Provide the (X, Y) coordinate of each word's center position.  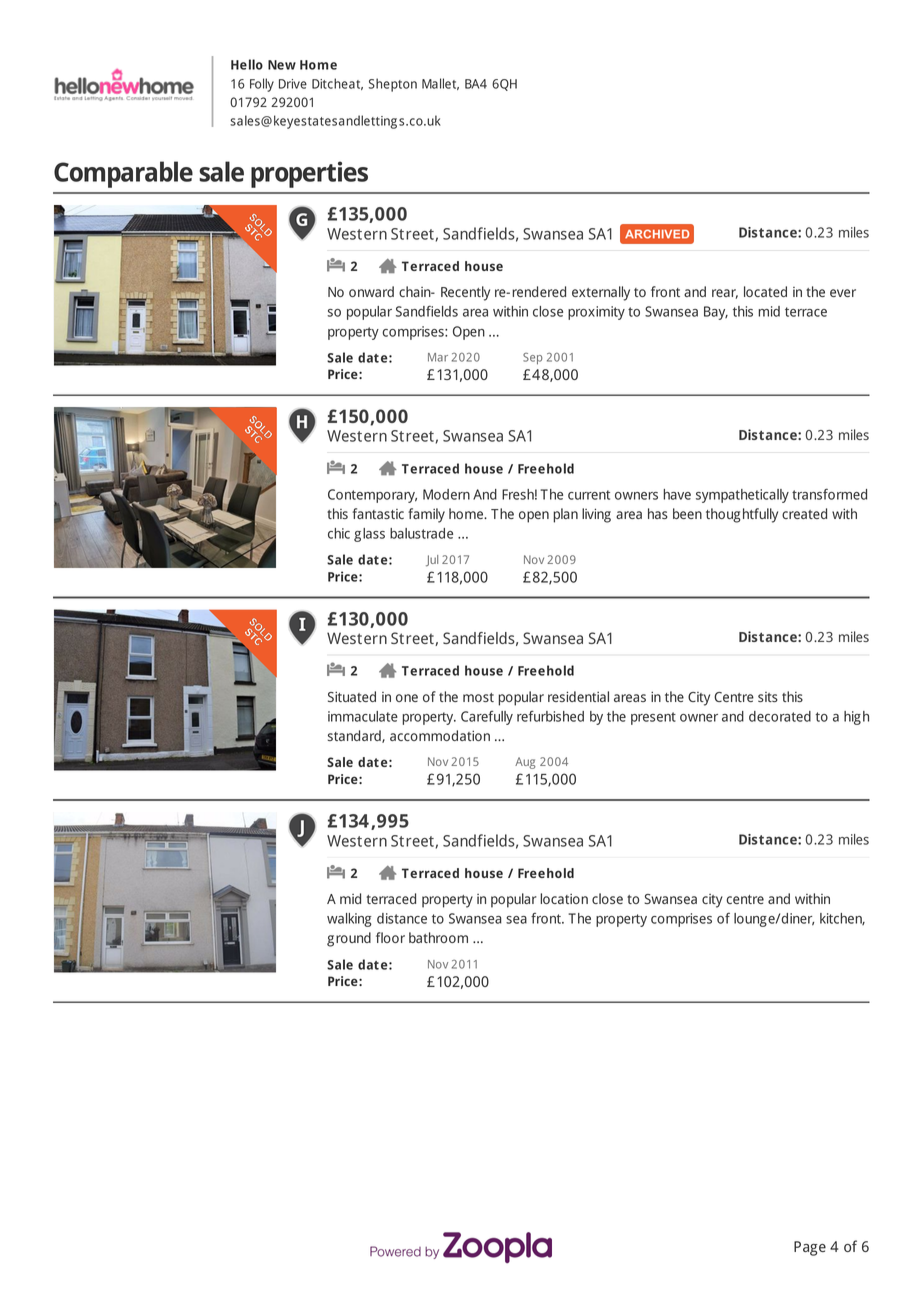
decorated (780, 716)
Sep (533, 359)
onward (371, 291)
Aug (525, 763)
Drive (293, 84)
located (765, 291)
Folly (262, 85)
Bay (716, 313)
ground (349, 939)
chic (339, 533)
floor (390, 937)
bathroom (438, 937)
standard (355, 736)
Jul (432, 561)
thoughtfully (742, 515)
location (564, 898)
